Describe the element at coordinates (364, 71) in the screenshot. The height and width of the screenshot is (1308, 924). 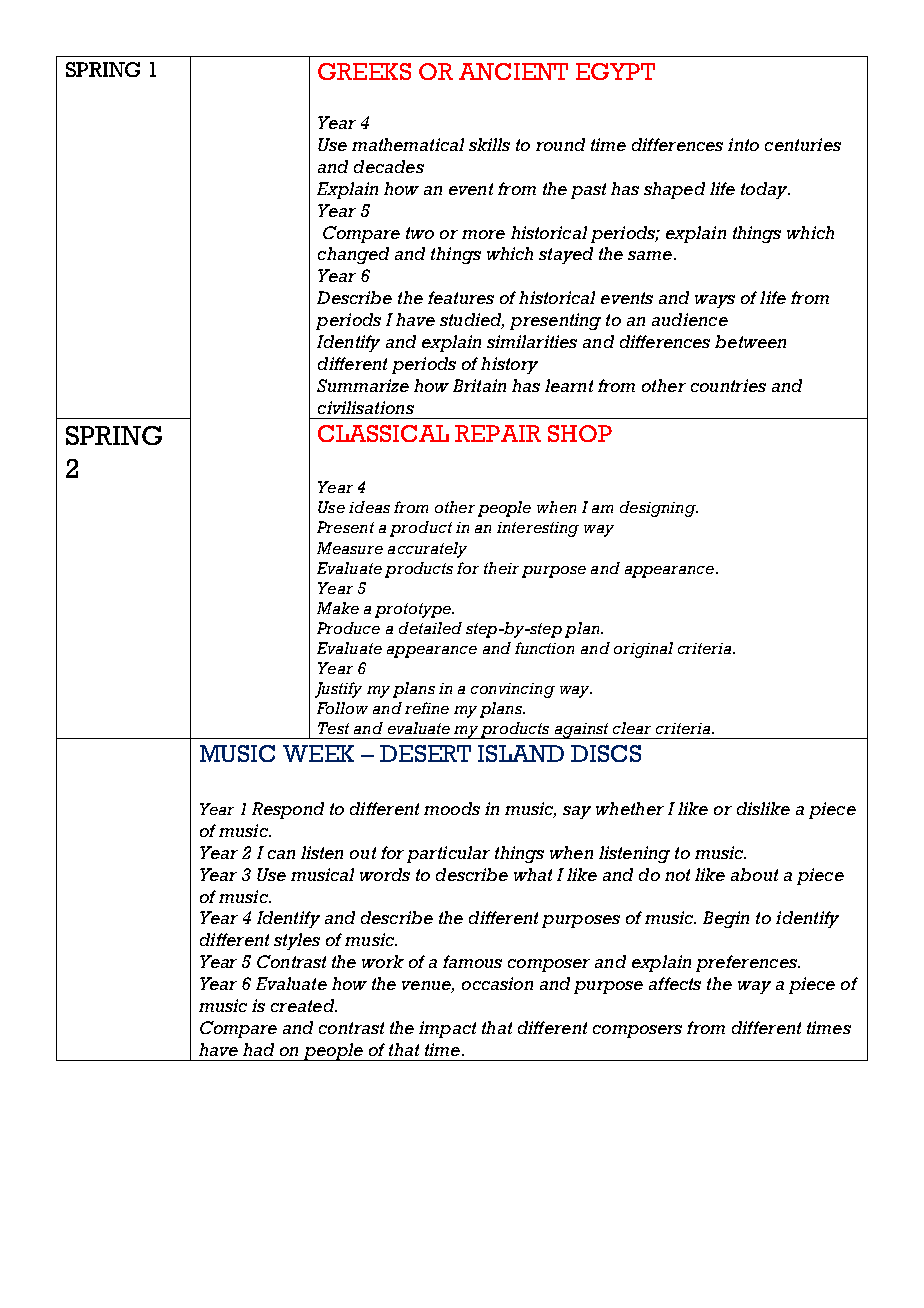
I see `GREEKS` at that location.
